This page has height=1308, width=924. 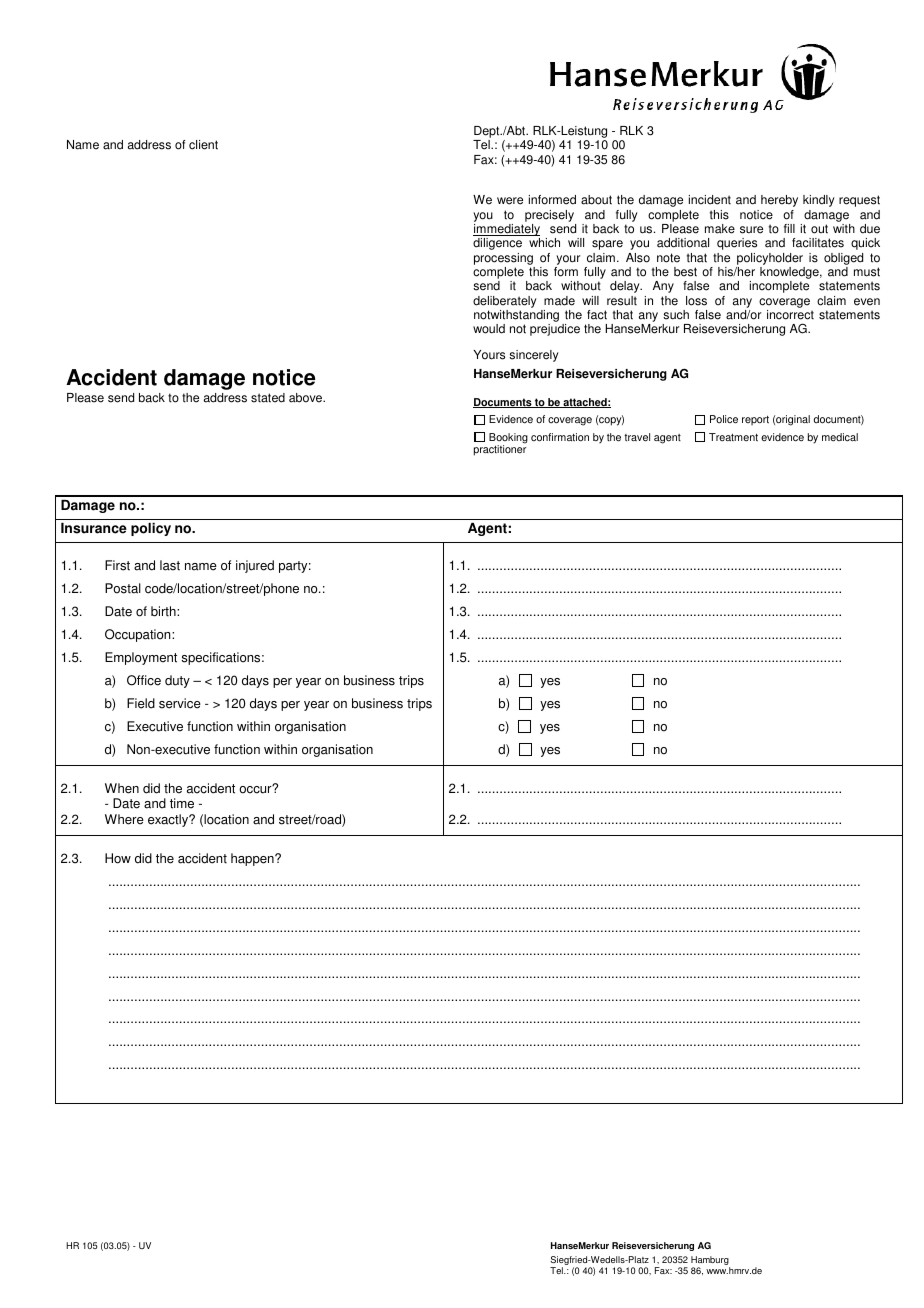 What do you see at coordinates (733, 437) in the page?
I see `Treatment` at bounding box center [733, 437].
